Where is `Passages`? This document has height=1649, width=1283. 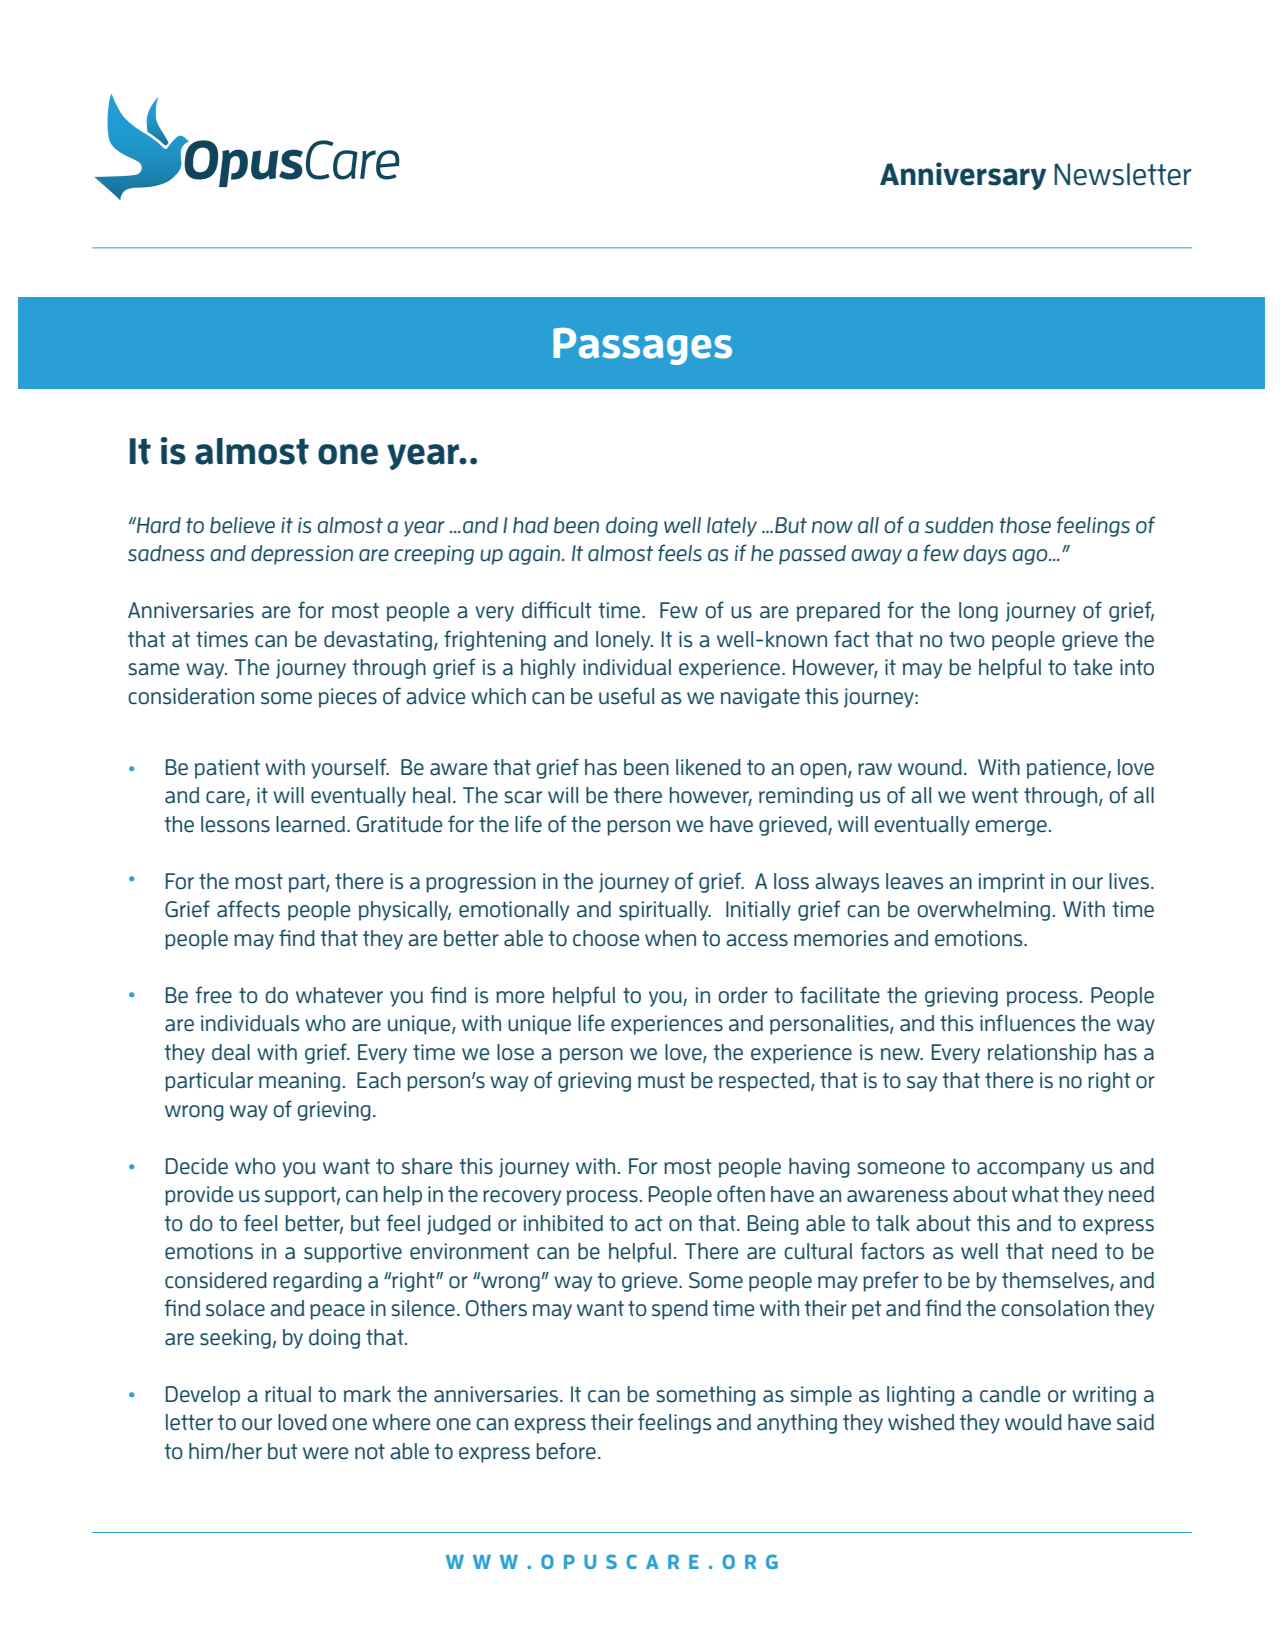 Passages is located at coordinates (642, 346).
